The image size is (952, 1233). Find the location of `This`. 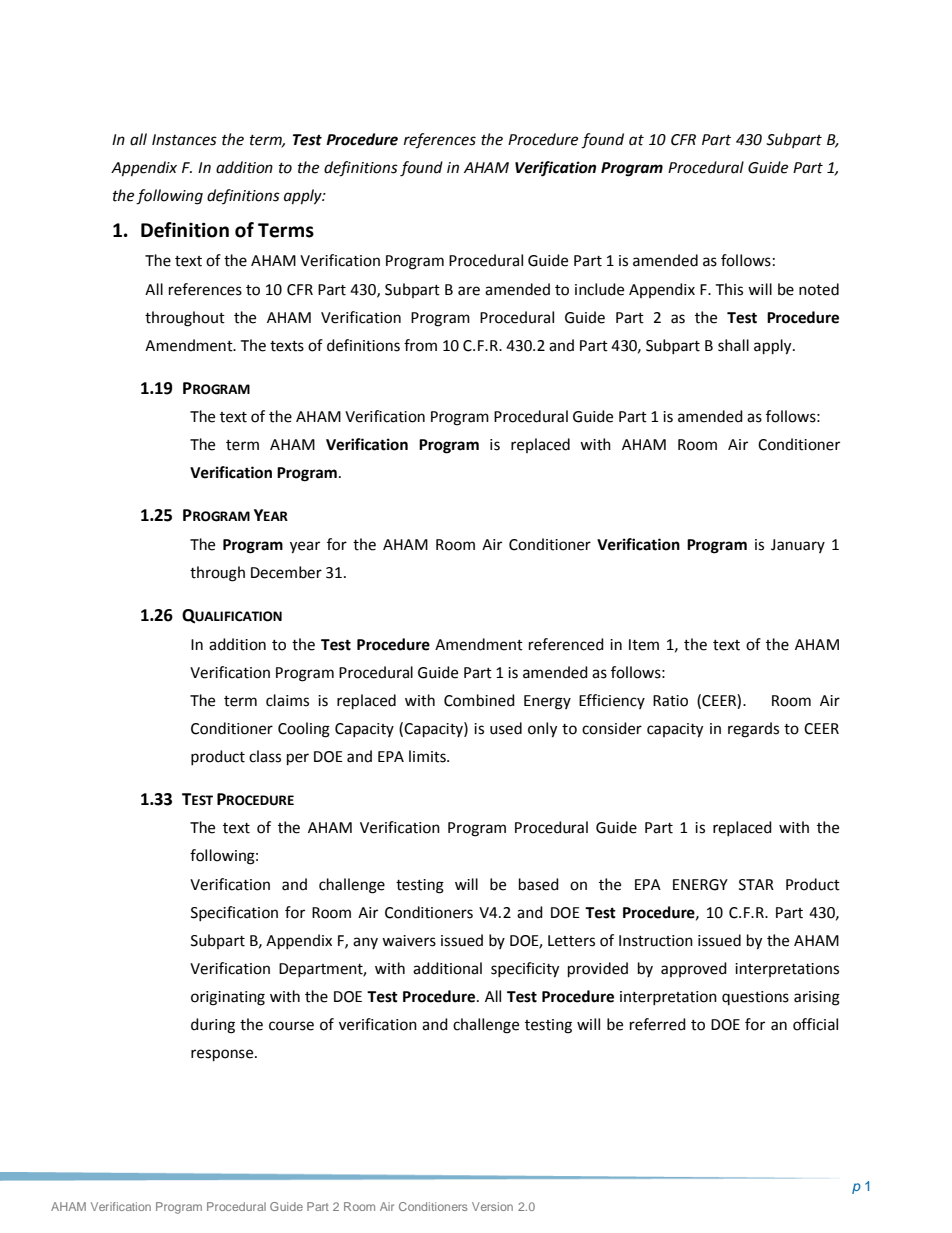

This is located at coordinates (729, 289).
